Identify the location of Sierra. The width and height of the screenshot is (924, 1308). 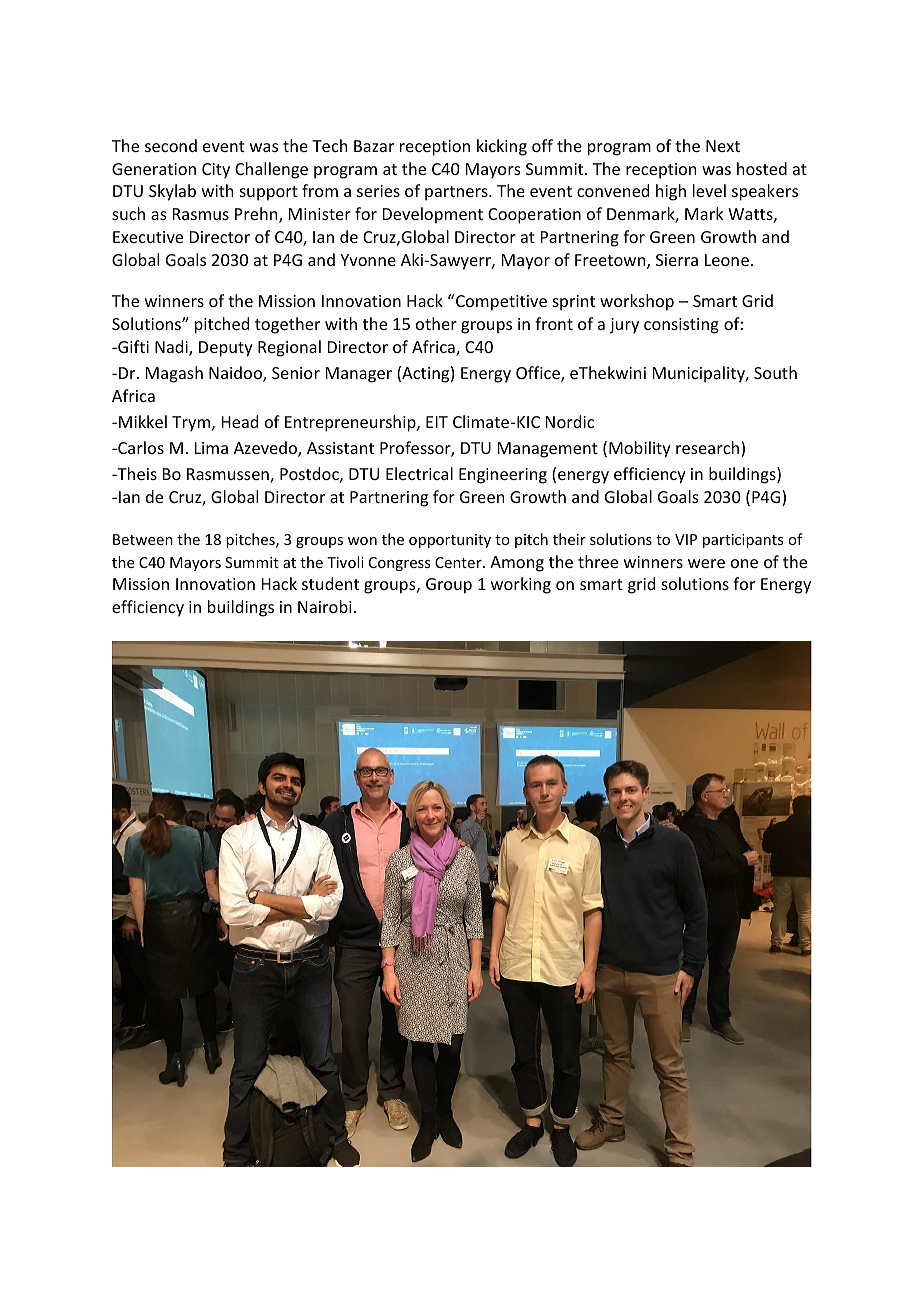
(677, 260).
